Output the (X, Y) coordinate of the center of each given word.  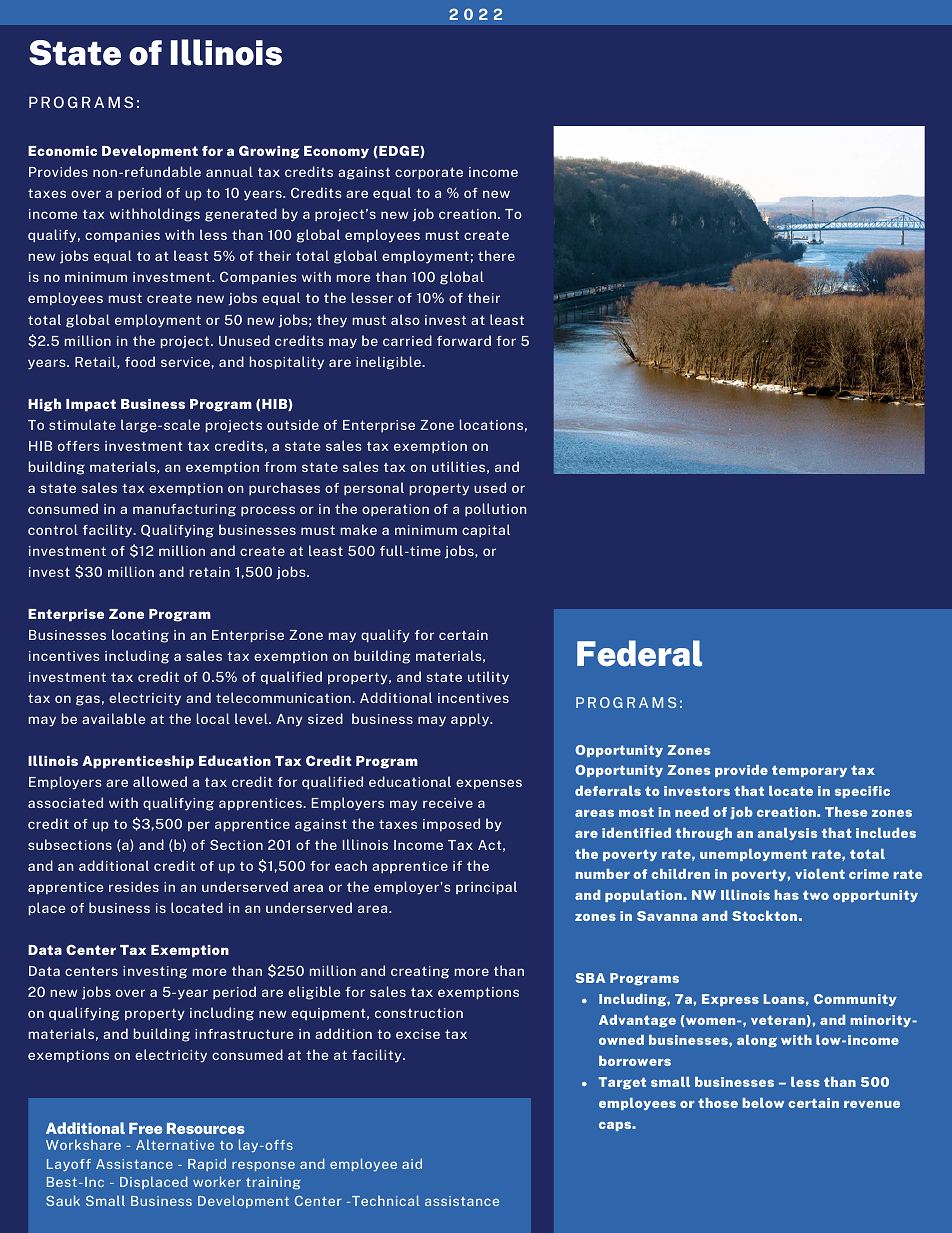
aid (412, 1163)
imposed (451, 825)
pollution (495, 510)
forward (464, 340)
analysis (787, 834)
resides (134, 886)
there (496, 255)
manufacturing (184, 510)
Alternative (175, 1144)
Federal (639, 653)
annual (229, 171)
